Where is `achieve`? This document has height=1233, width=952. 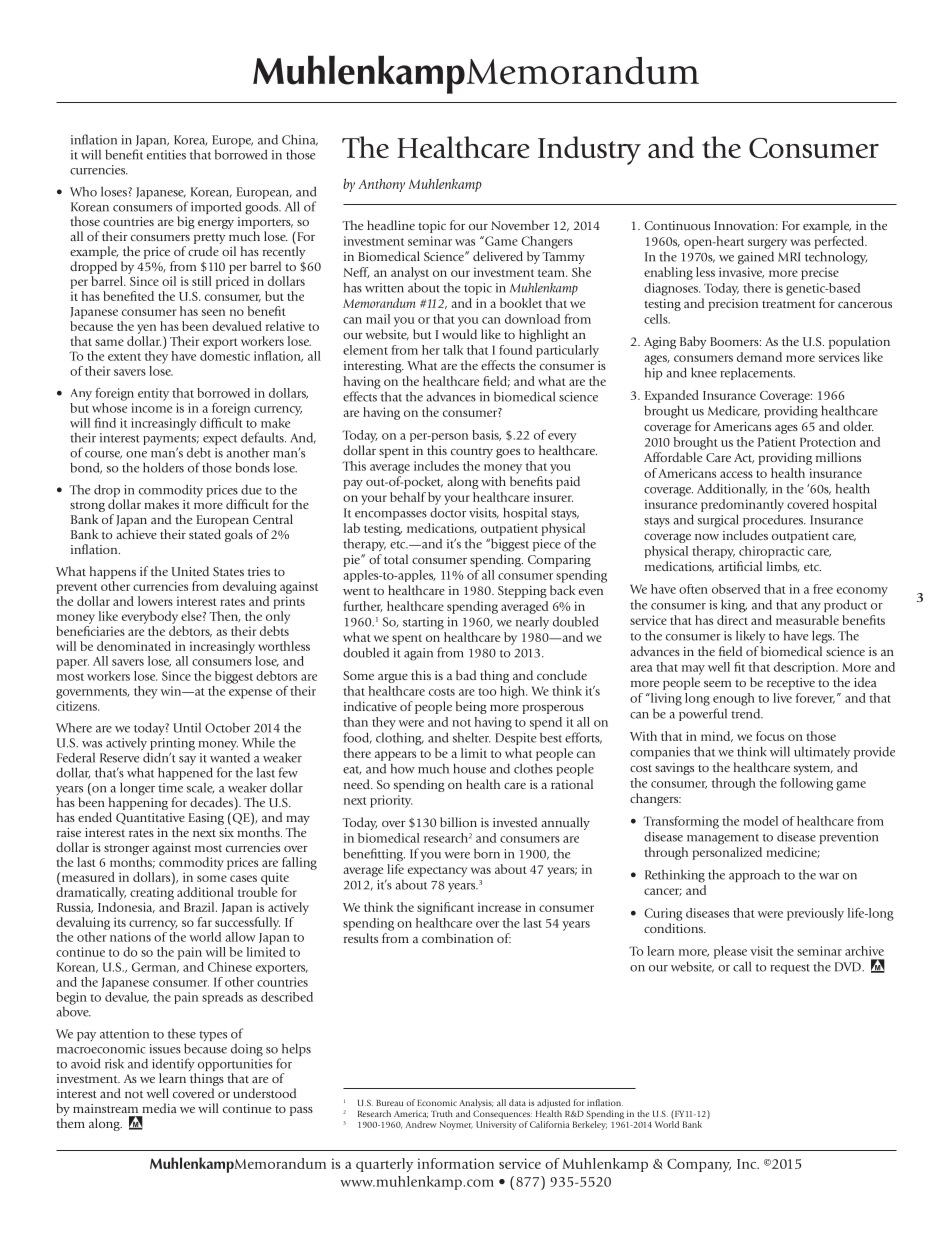 achieve is located at coordinates (136, 534).
